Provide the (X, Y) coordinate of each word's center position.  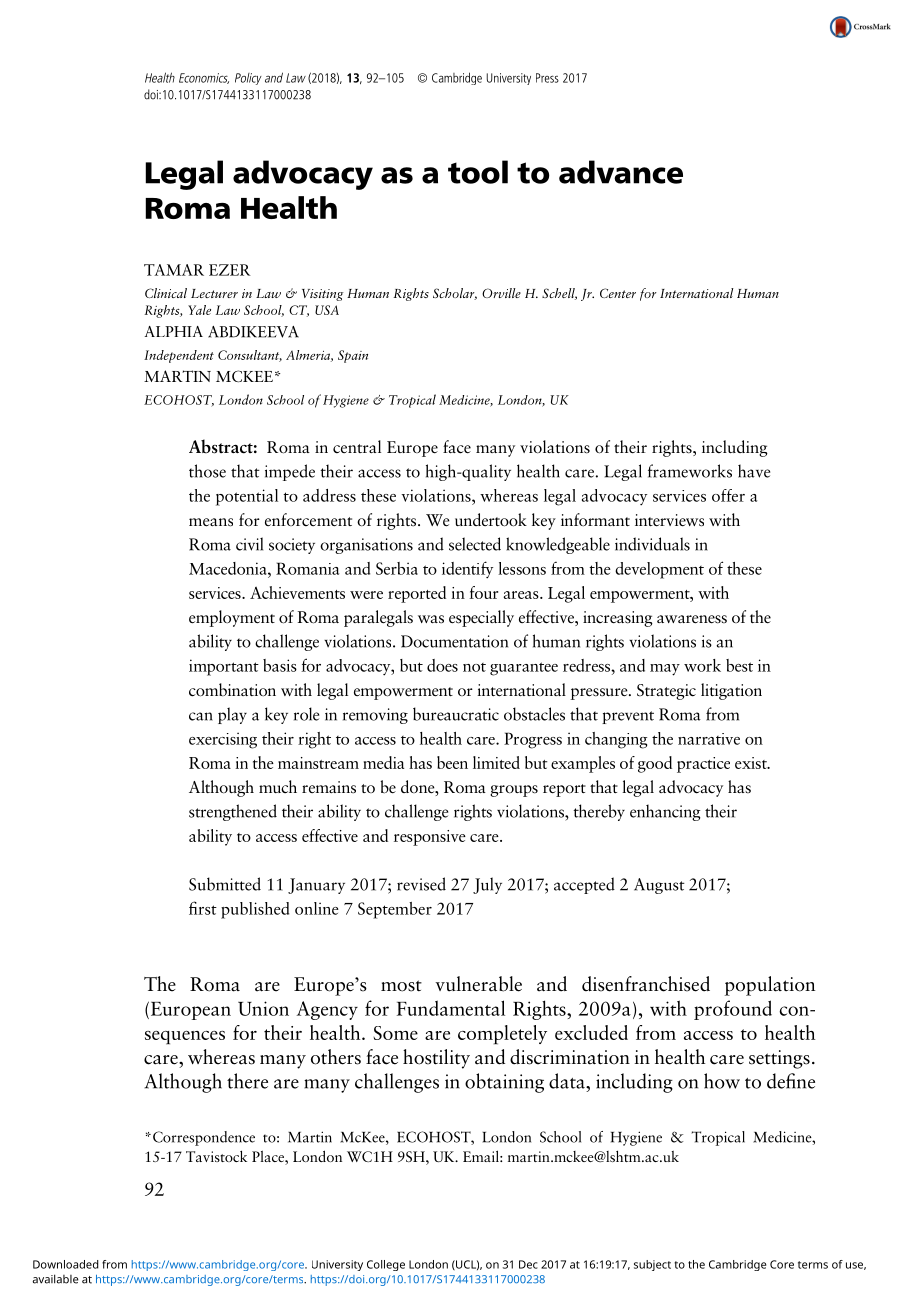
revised (421, 884)
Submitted (225, 884)
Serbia (397, 568)
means (211, 522)
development (659, 570)
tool (478, 172)
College (386, 1265)
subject (652, 1265)
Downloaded (66, 1264)
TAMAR (174, 270)
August (659, 886)
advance (621, 172)
